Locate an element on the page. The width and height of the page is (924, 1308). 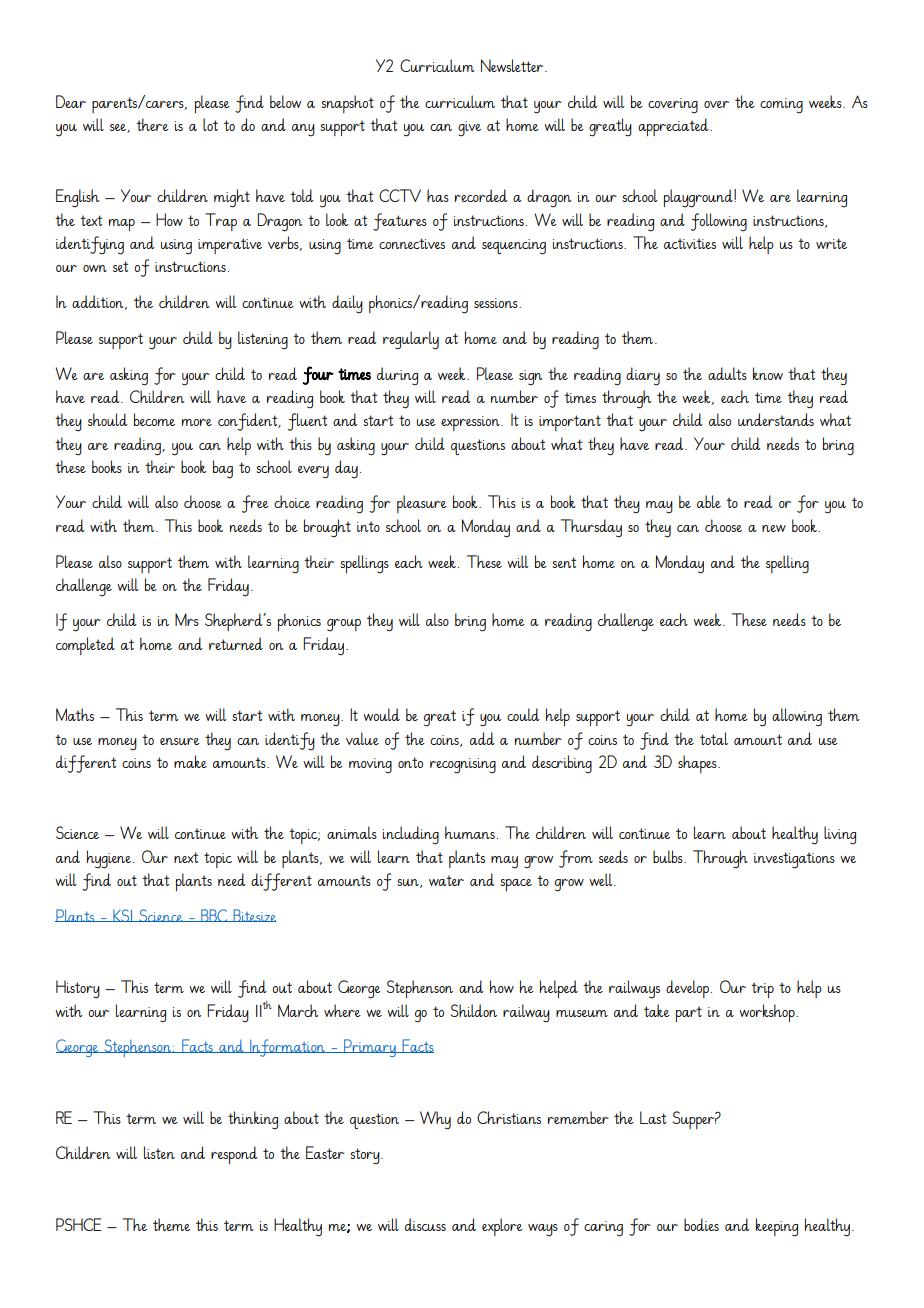
allowing is located at coordinates (797, 717).
